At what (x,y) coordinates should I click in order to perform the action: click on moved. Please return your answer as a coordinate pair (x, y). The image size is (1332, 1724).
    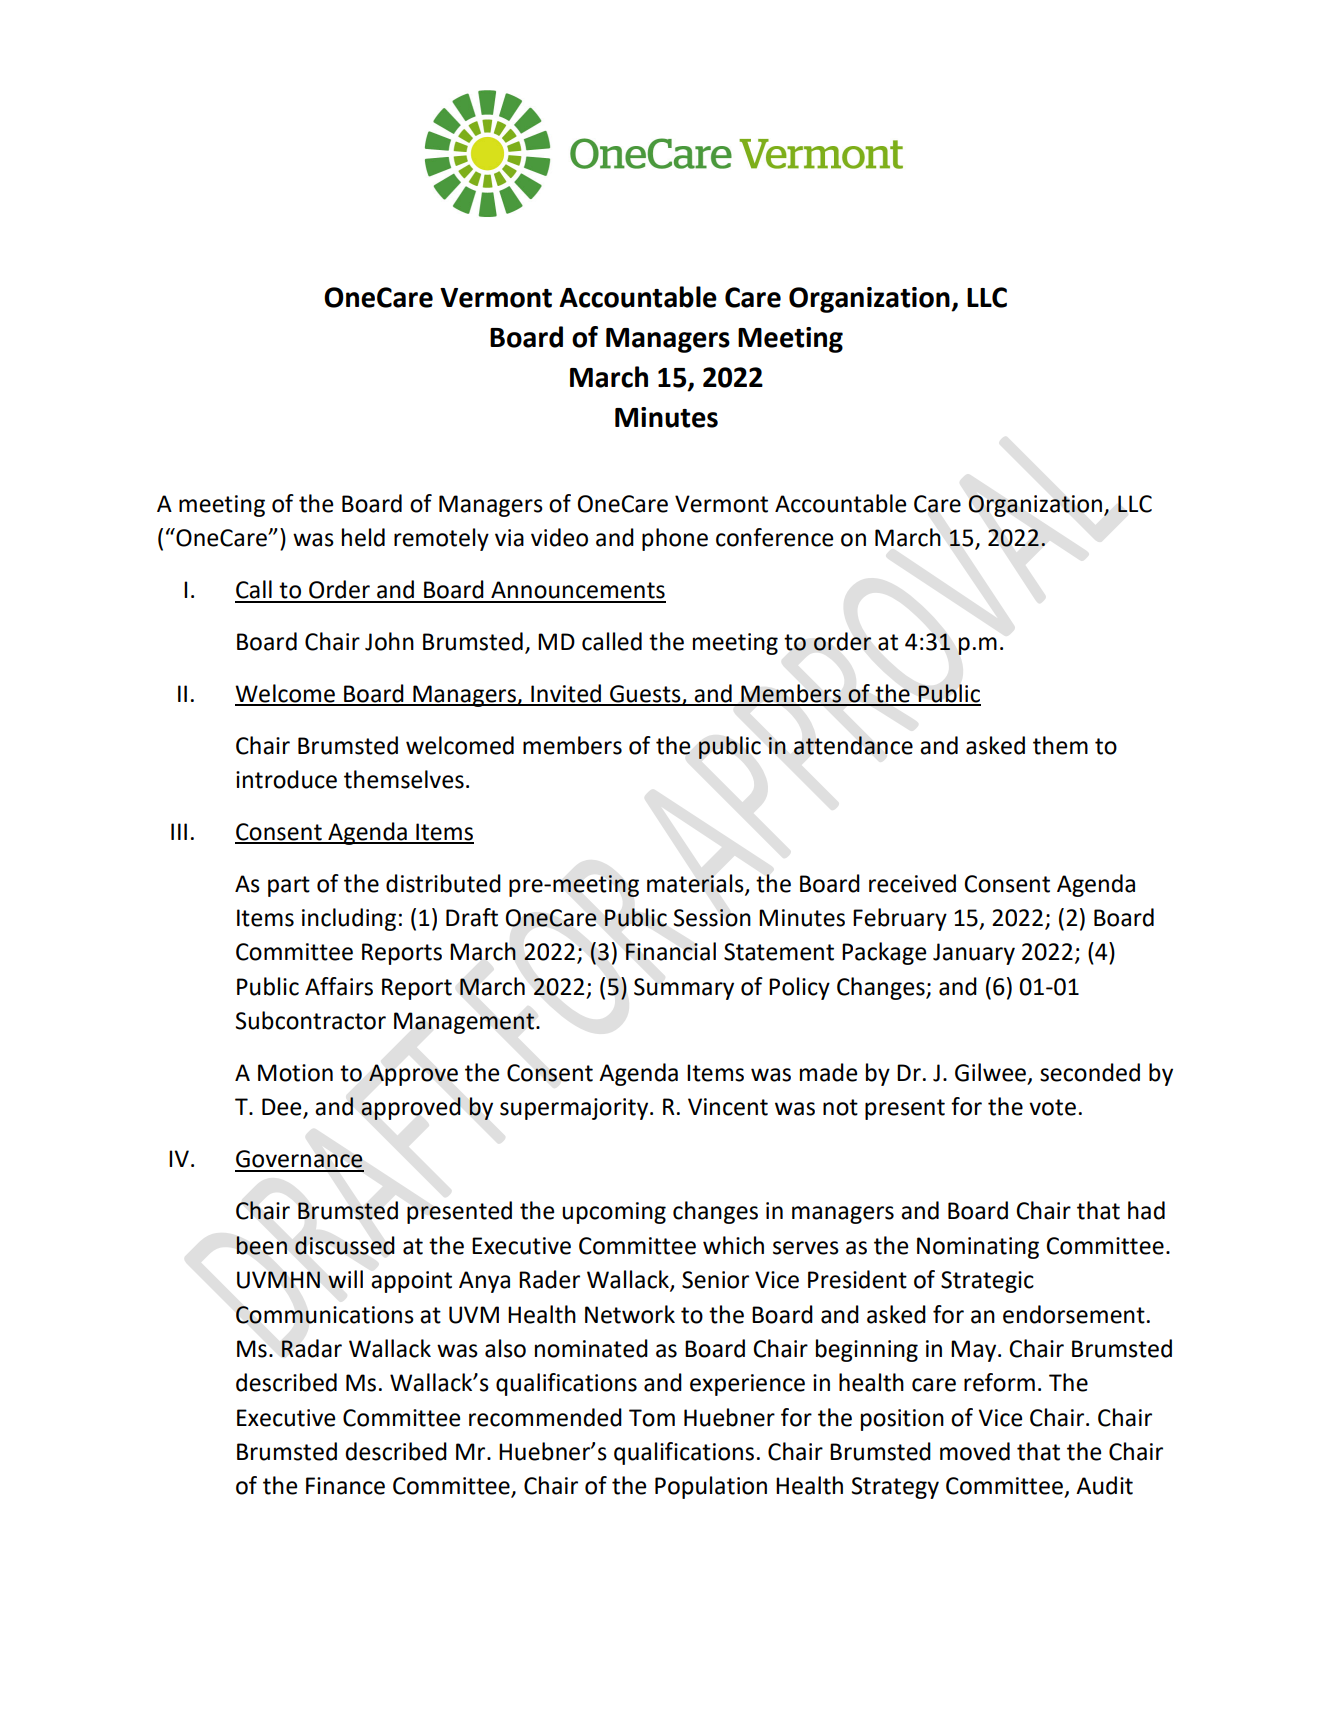
    Looking at the image, I should click on (975, 1451).
